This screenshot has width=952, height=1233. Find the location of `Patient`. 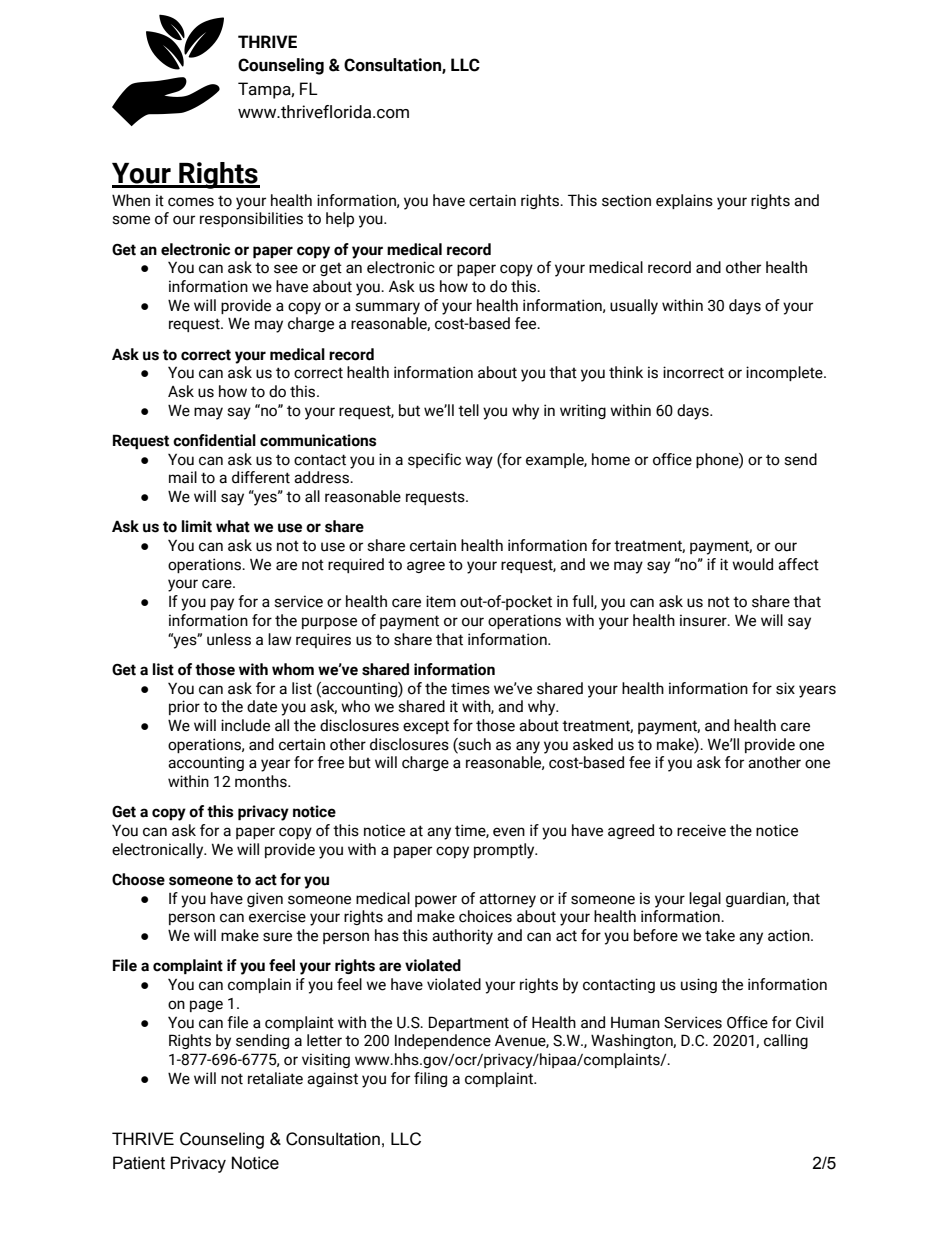

Patient is located at coordinates (139, 1163).
